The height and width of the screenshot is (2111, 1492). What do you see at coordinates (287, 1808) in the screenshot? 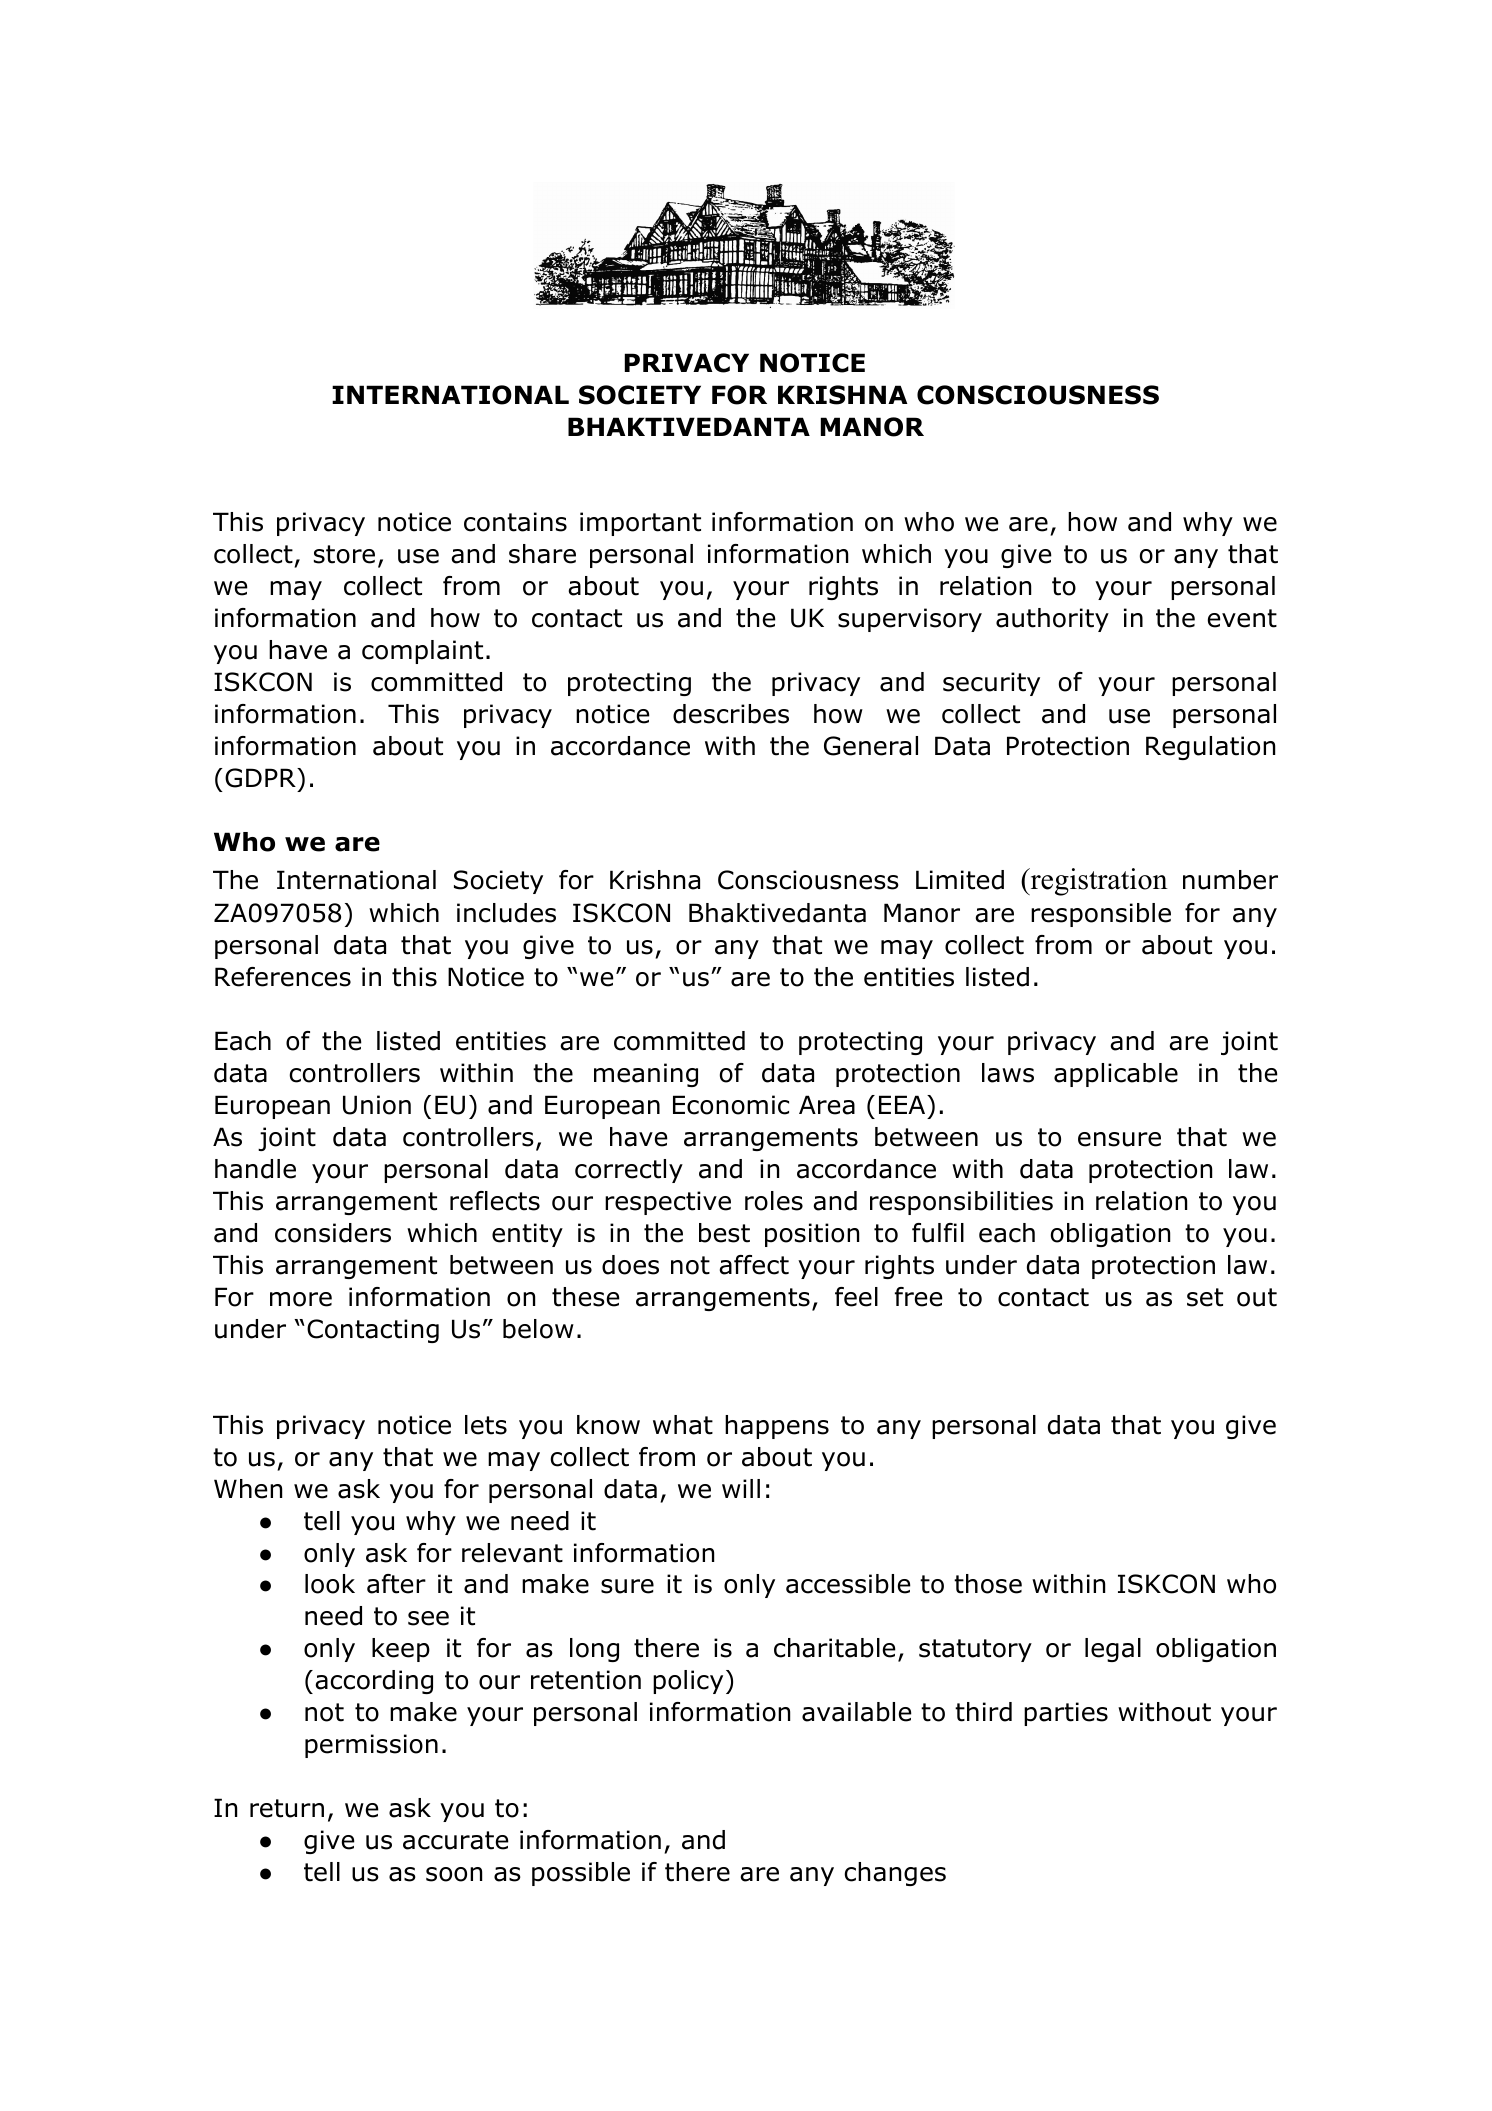
I see `return` at bounding box center [287, 1808].
